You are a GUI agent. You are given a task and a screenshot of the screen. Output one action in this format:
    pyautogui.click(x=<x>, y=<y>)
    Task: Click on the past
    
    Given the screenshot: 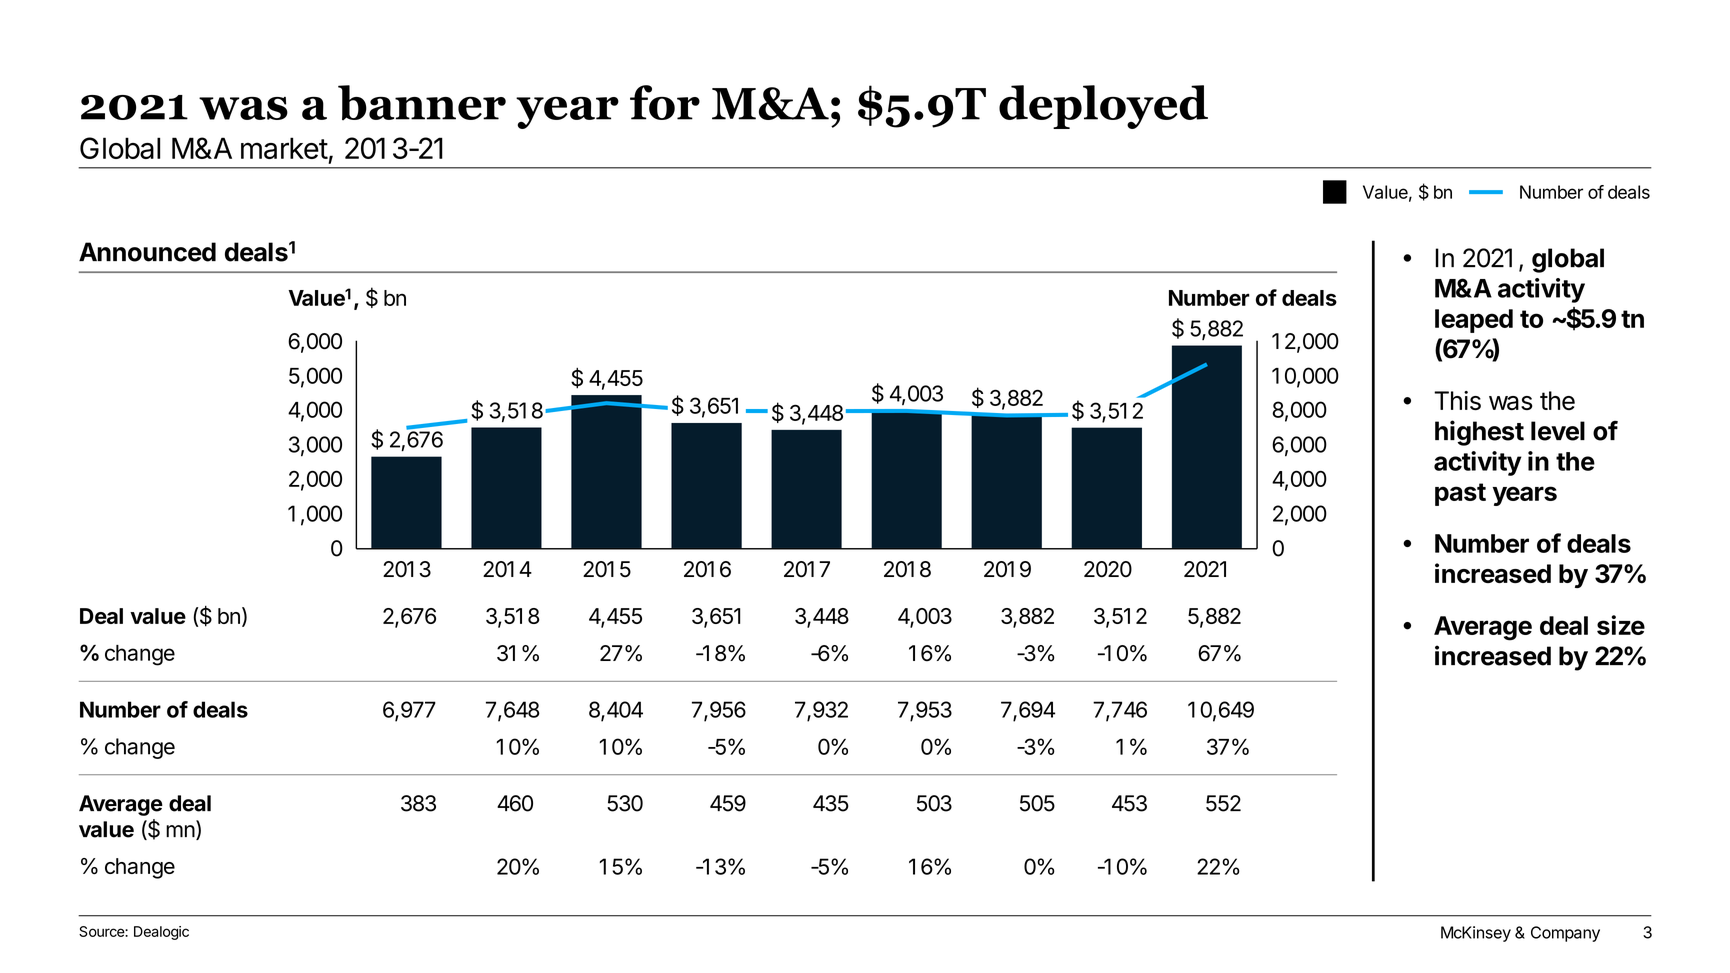 What is the action you would take?
    pyautogui.click(x=1460, y=494)
